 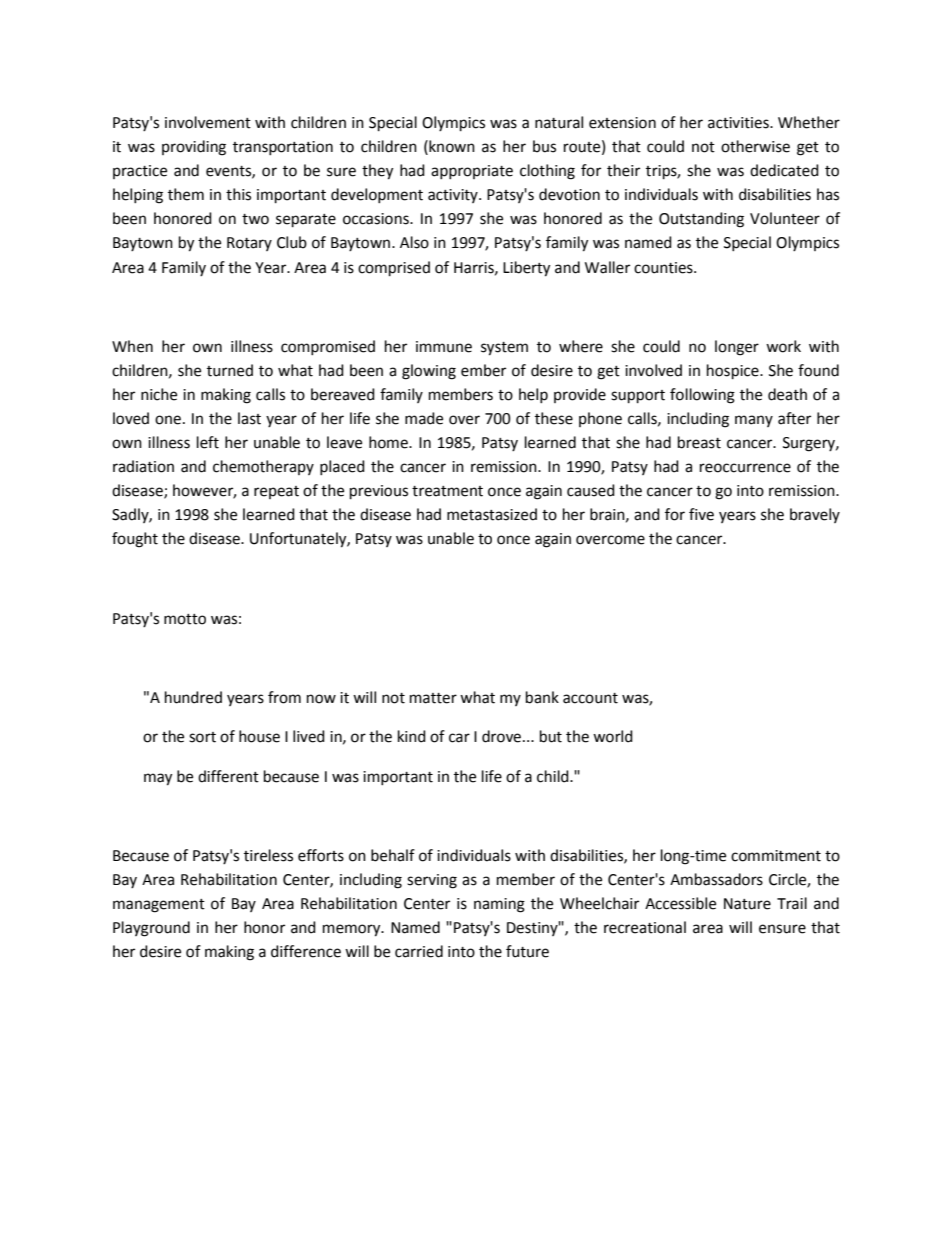 I want to click on many, so click(x=754, y=421).
